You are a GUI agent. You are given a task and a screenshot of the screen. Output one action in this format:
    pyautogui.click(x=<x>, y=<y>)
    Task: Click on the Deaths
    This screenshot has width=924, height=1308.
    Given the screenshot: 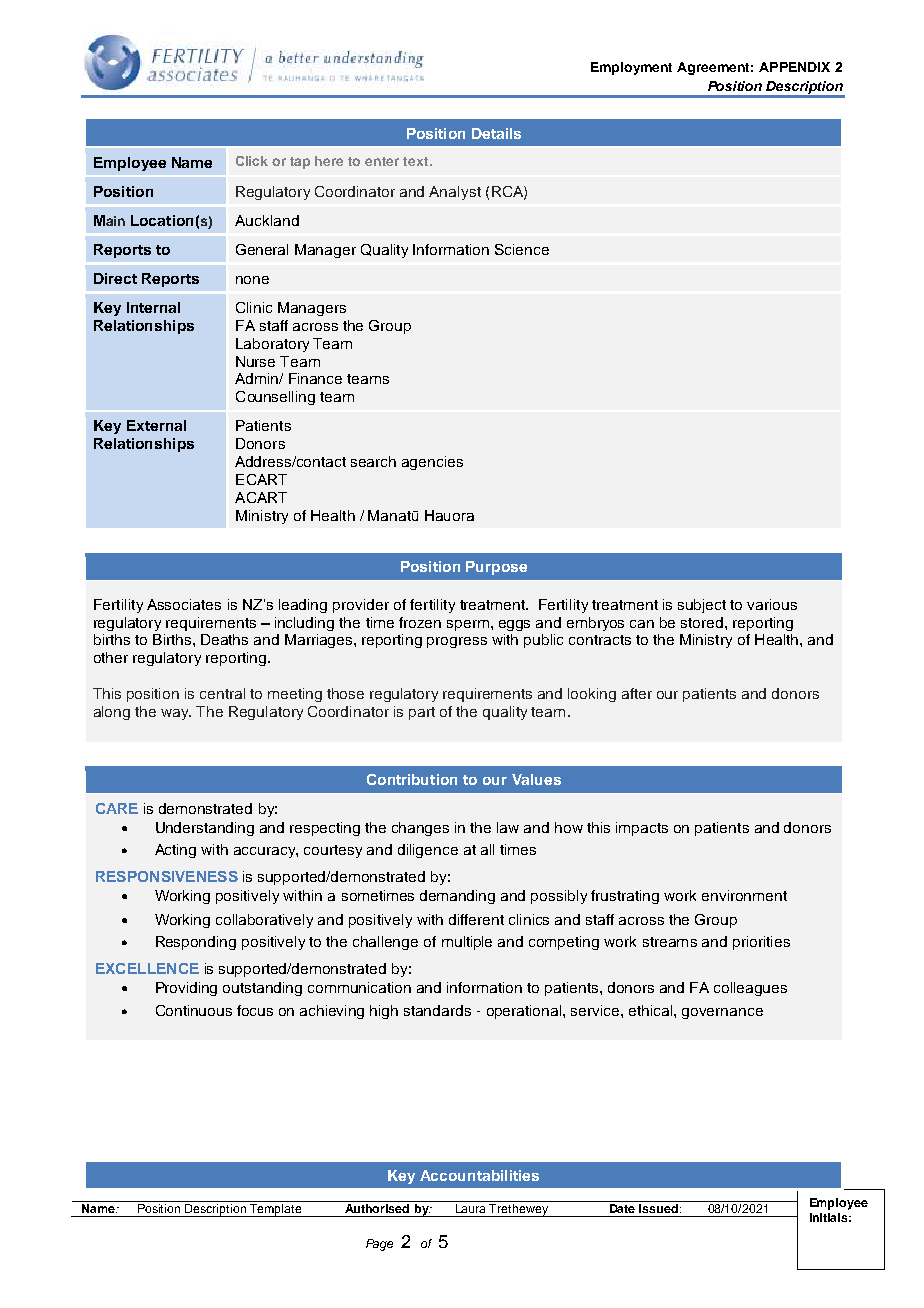 What is the action you would take?
    pyautogui.click(x=224, y=639)
